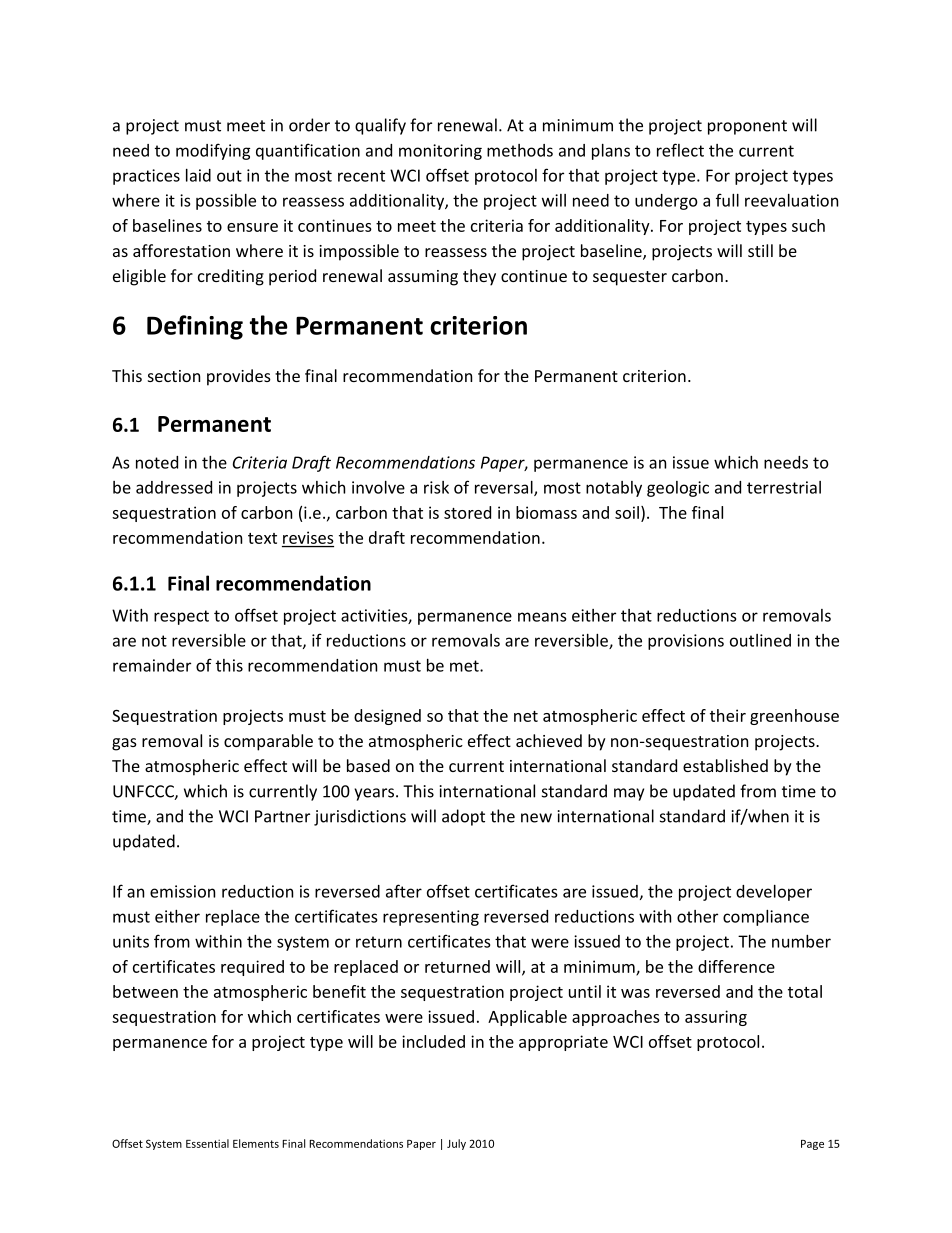 This screenshot has width=952, height=1233. I want to click on Page, so click(812, 1145).
